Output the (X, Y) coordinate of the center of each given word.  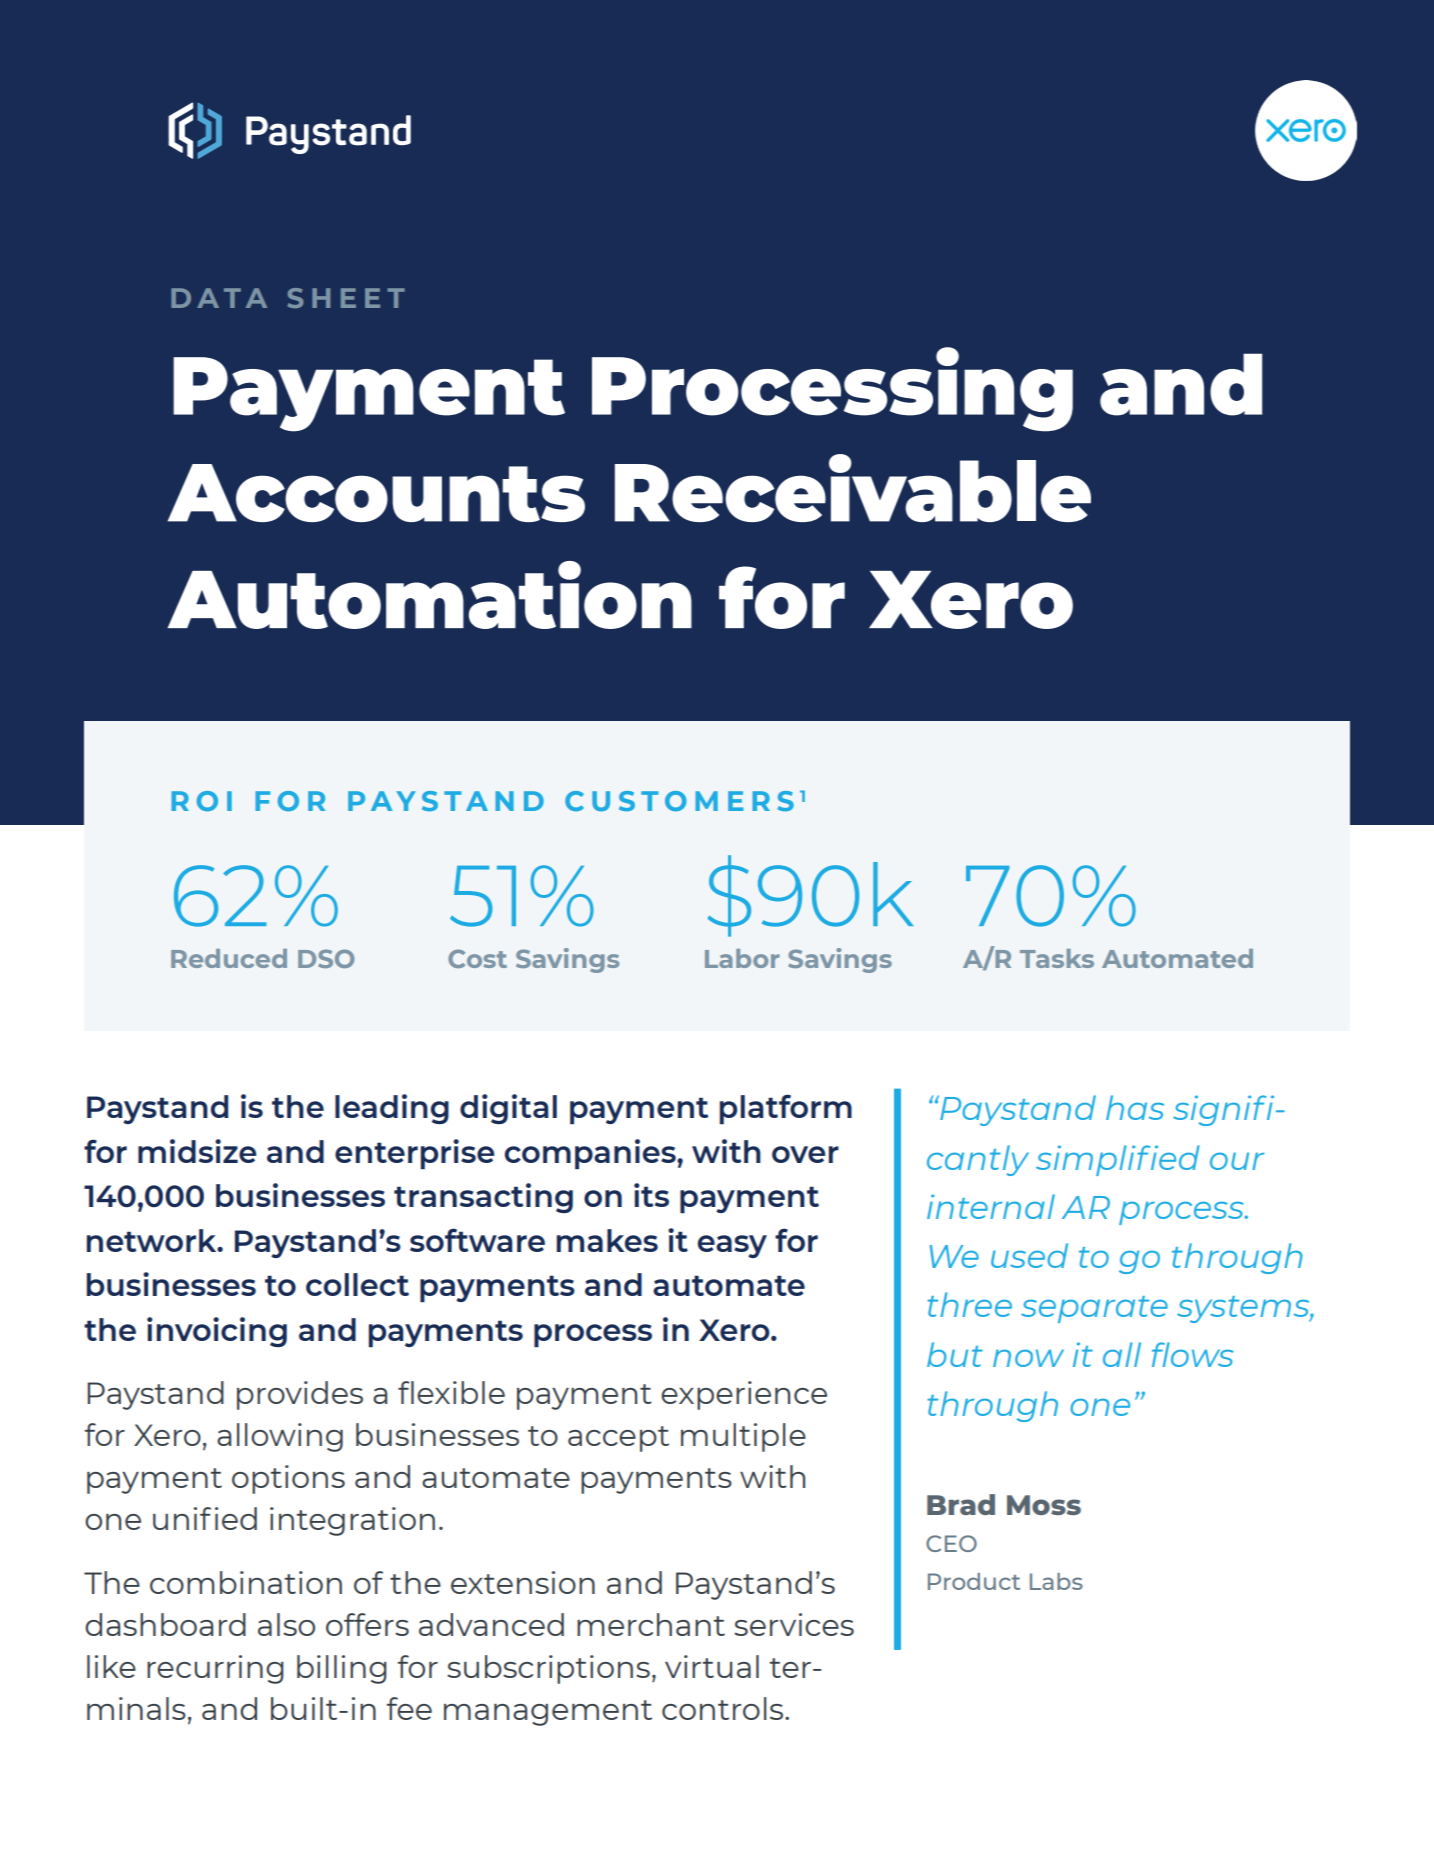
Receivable (853, 488)
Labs (1056, 1581)
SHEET (346, 298)
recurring (215, 1669)
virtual (712, 1666)
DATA (219, 298)
